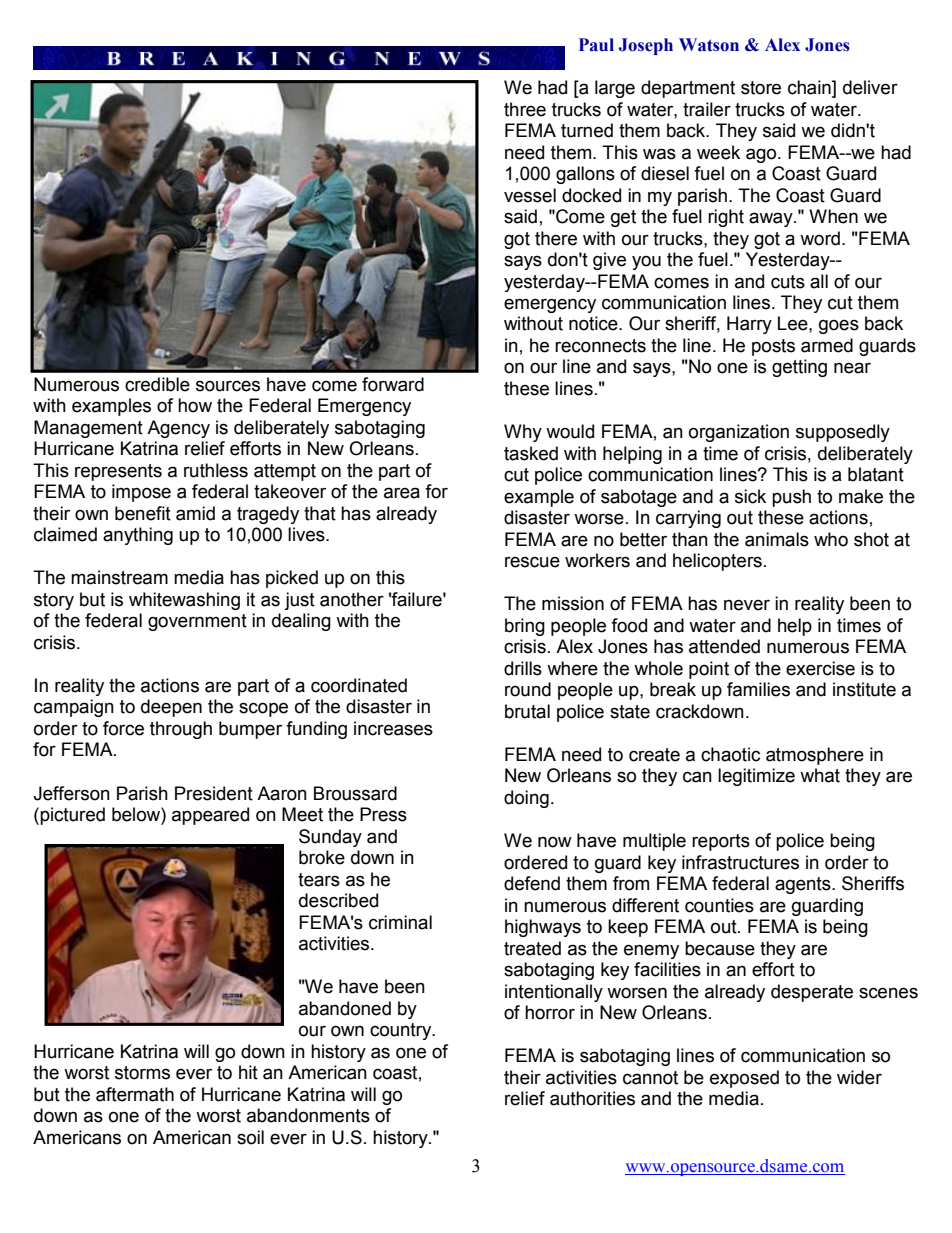  Describe the element at coordinates (740, 862) in the image. I see `infrastructures` at that location.
